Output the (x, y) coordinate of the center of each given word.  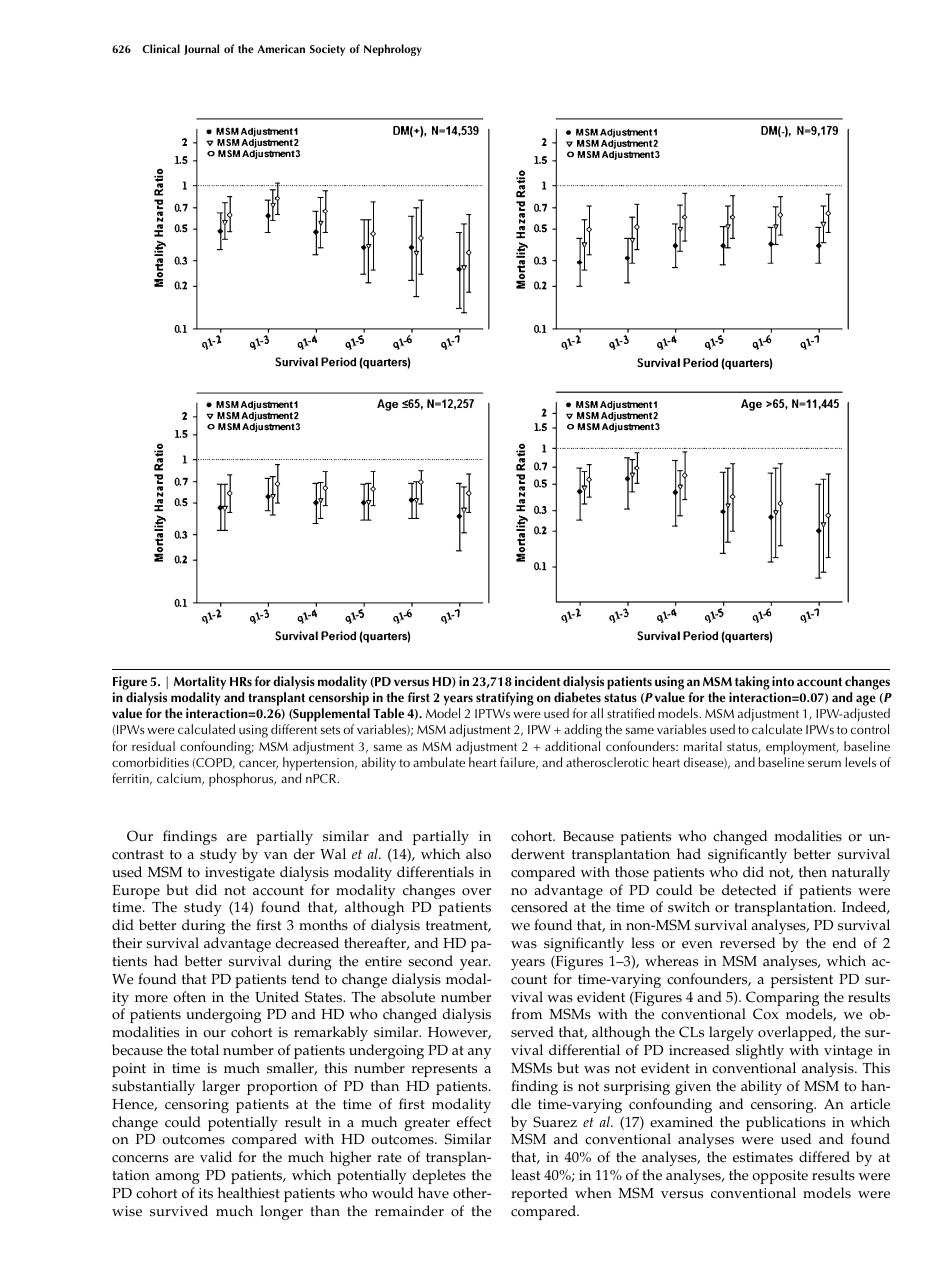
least (525, 1175)
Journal (201, 49)
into (783, 681)
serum (824, 763)
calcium (180, 779)
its (206, 1193)
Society (327, 50)
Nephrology (393, 50)
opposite (780, 1177)
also (478, 854)
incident (538, 681)
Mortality (200, 683)
